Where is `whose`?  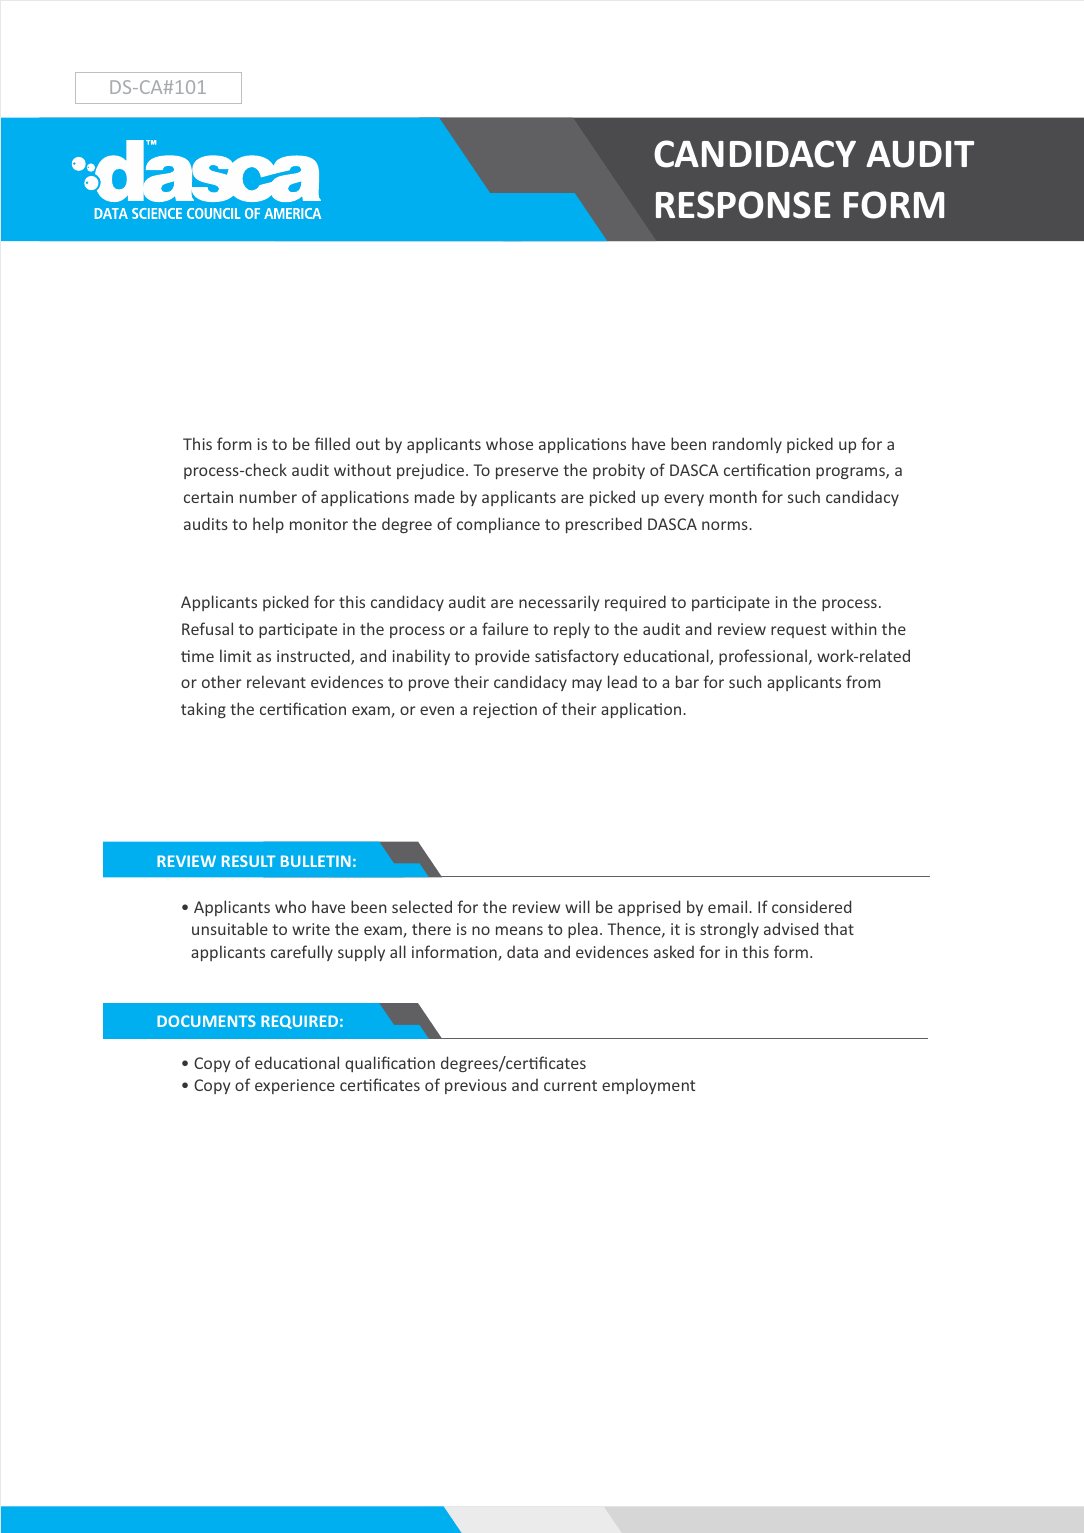 whose is located at coordinates (509, 443).
